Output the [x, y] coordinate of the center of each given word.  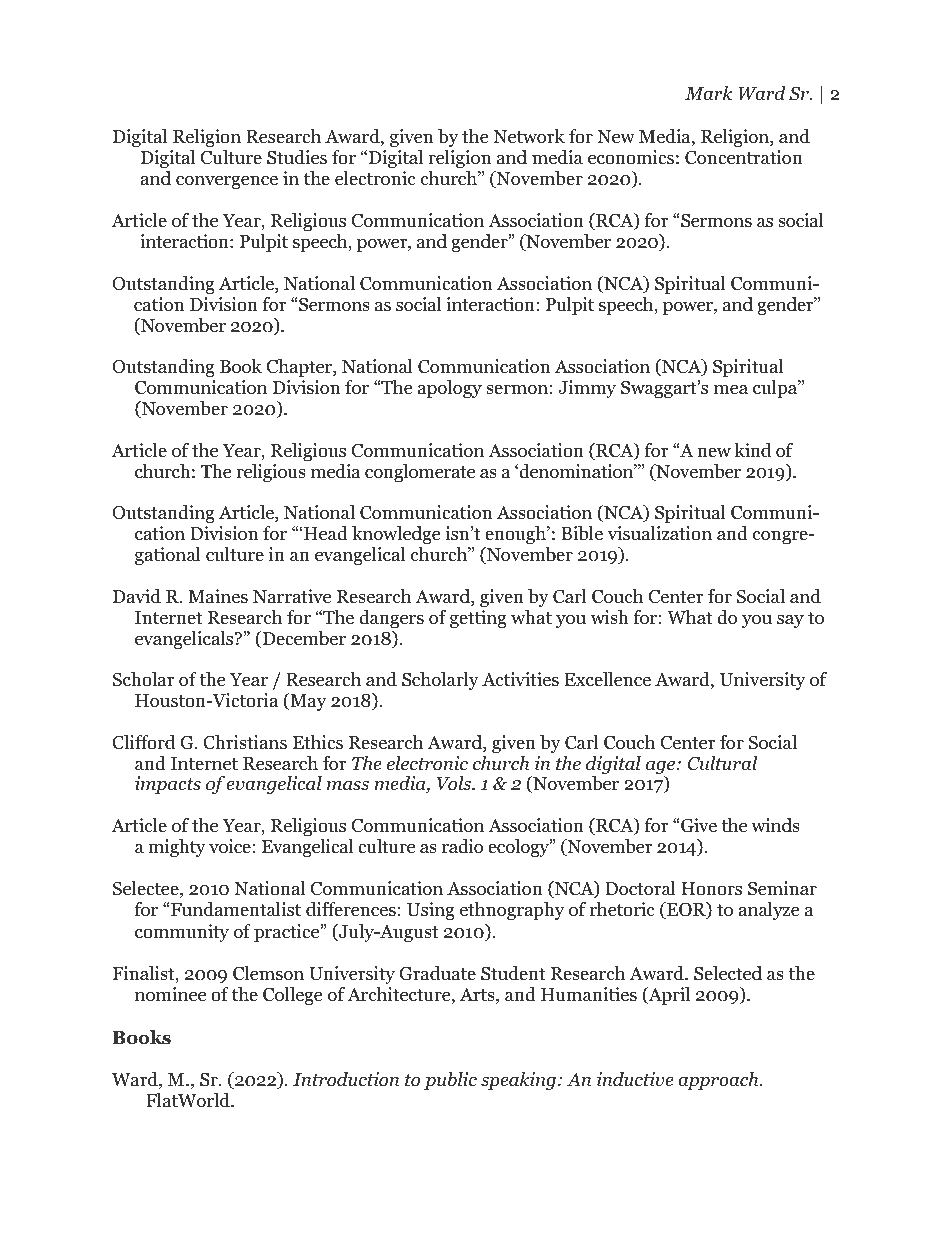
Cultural [722, 763]
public [450, 1081]
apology [450, 389]
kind [753, 450]
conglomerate [420, 473]
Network [529, 136]
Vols [455, 783]
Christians [245, 742]
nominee [170, 994]
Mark [708, 93]
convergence [227, 182]
